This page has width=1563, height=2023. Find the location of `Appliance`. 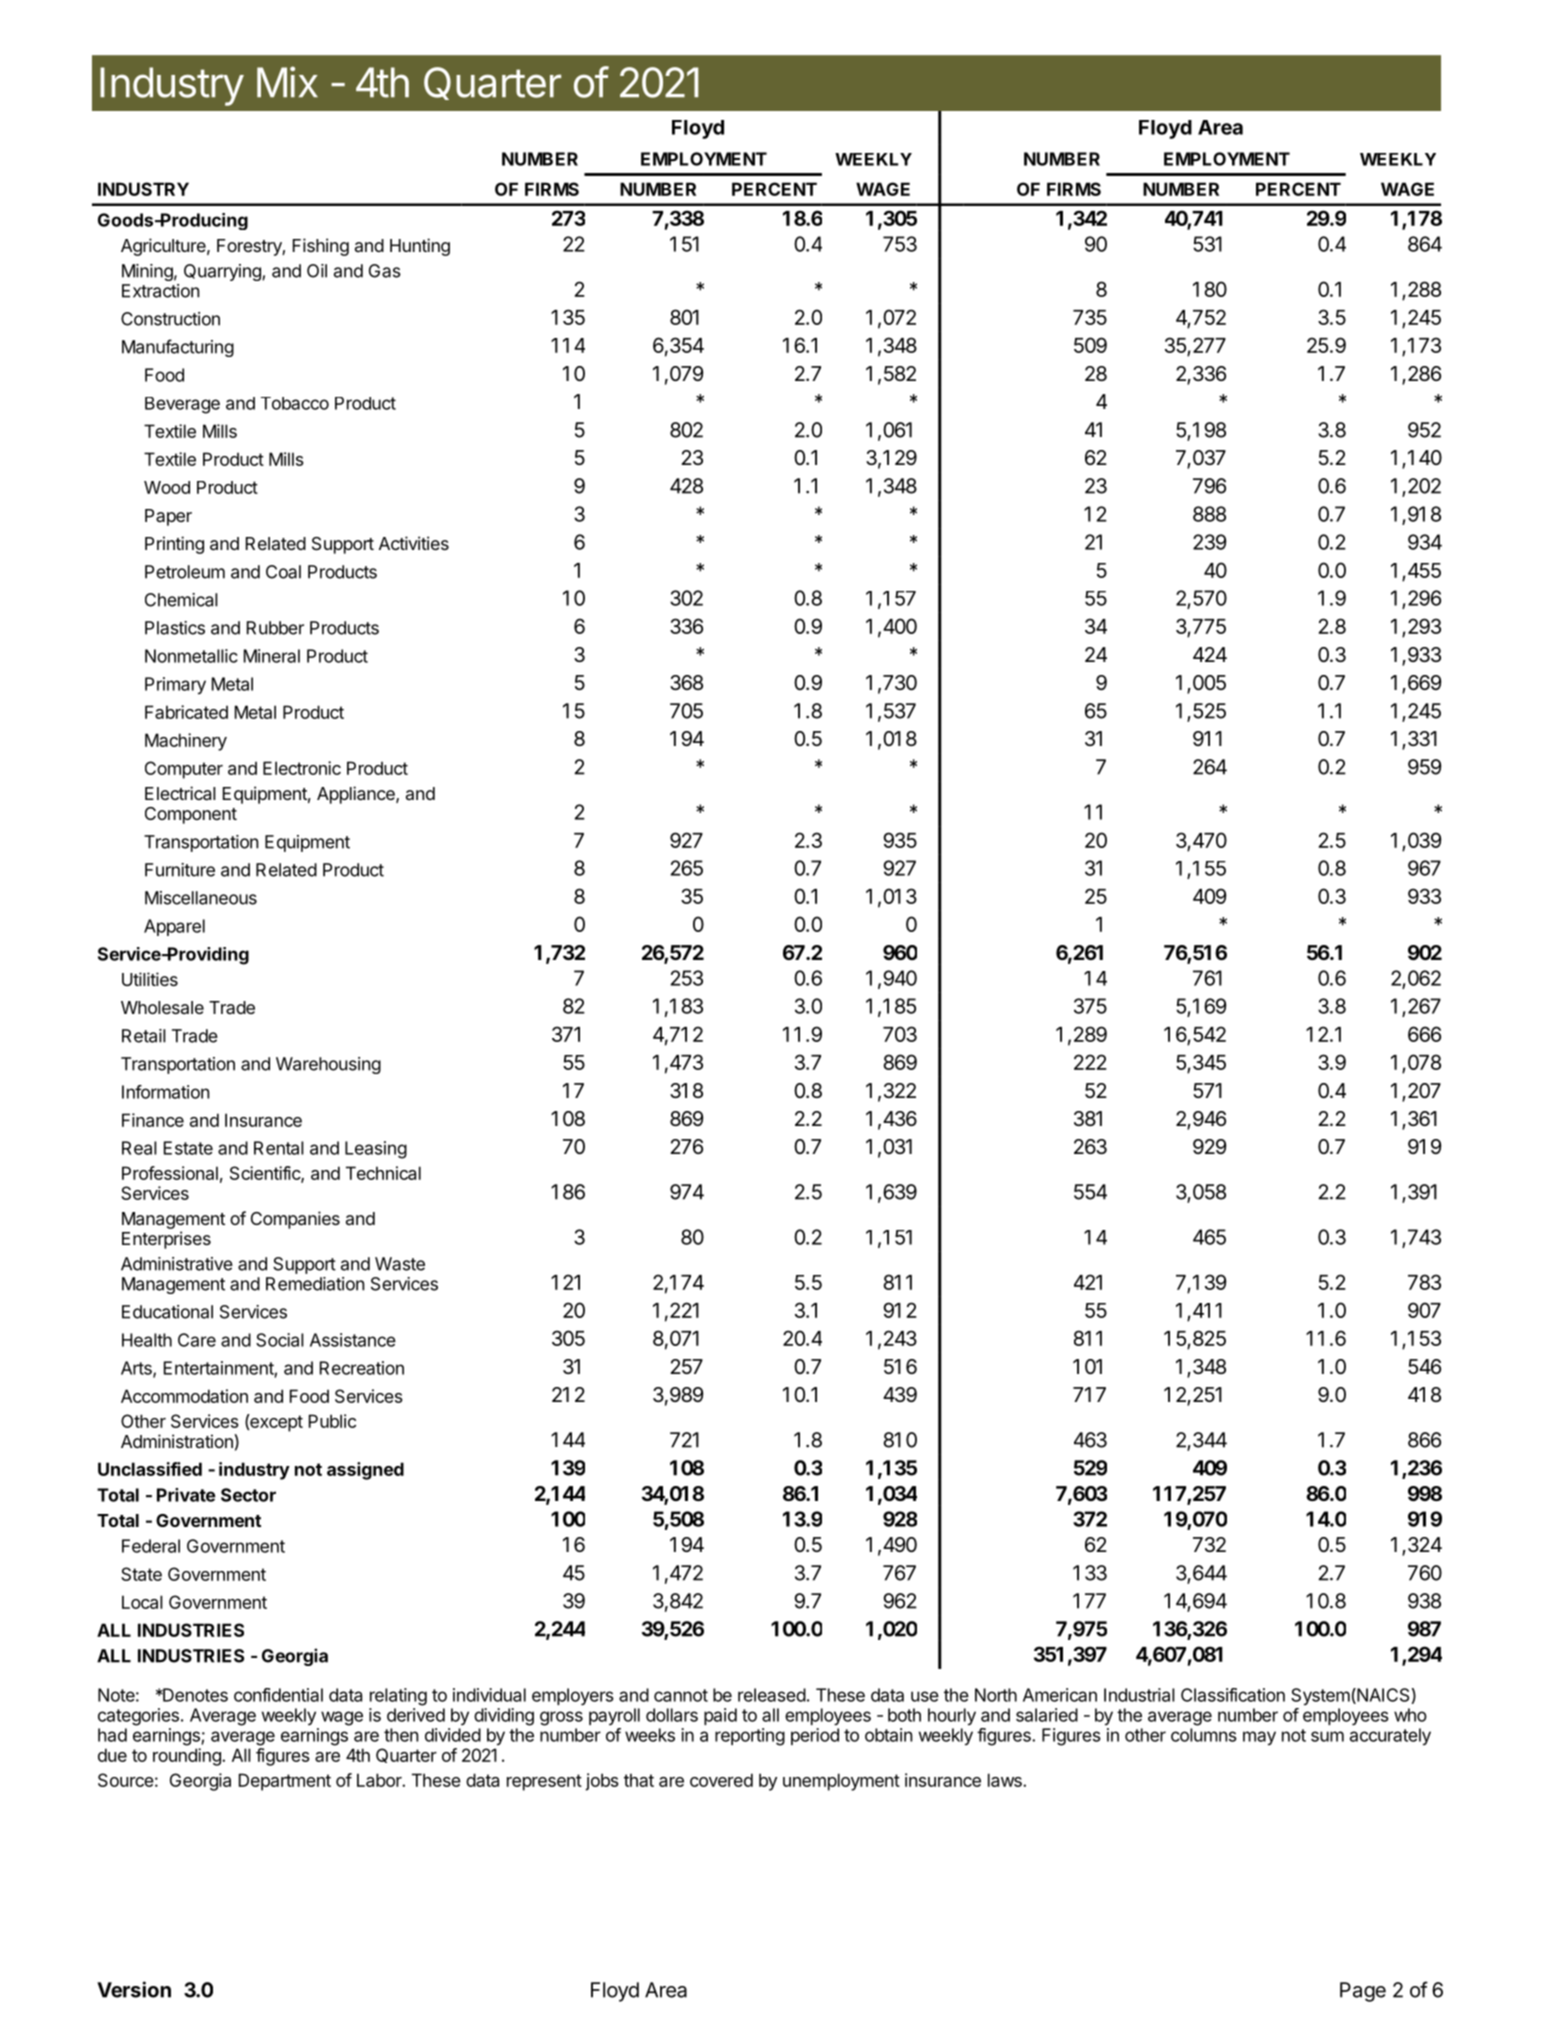

Appliance is located at coordinates (357, 795).
